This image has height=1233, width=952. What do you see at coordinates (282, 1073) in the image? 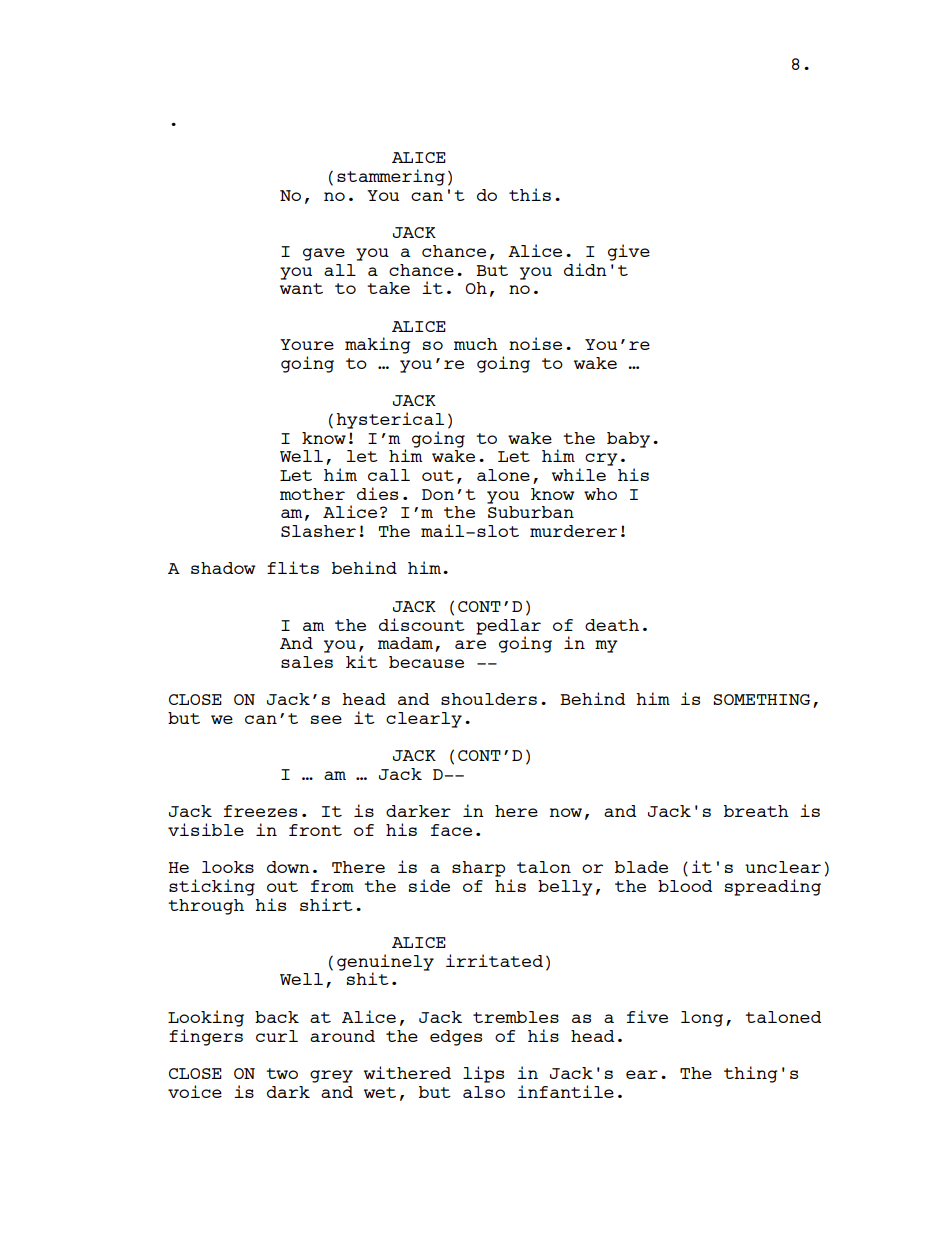
I see `two` at bounding box center [282, 1073].
